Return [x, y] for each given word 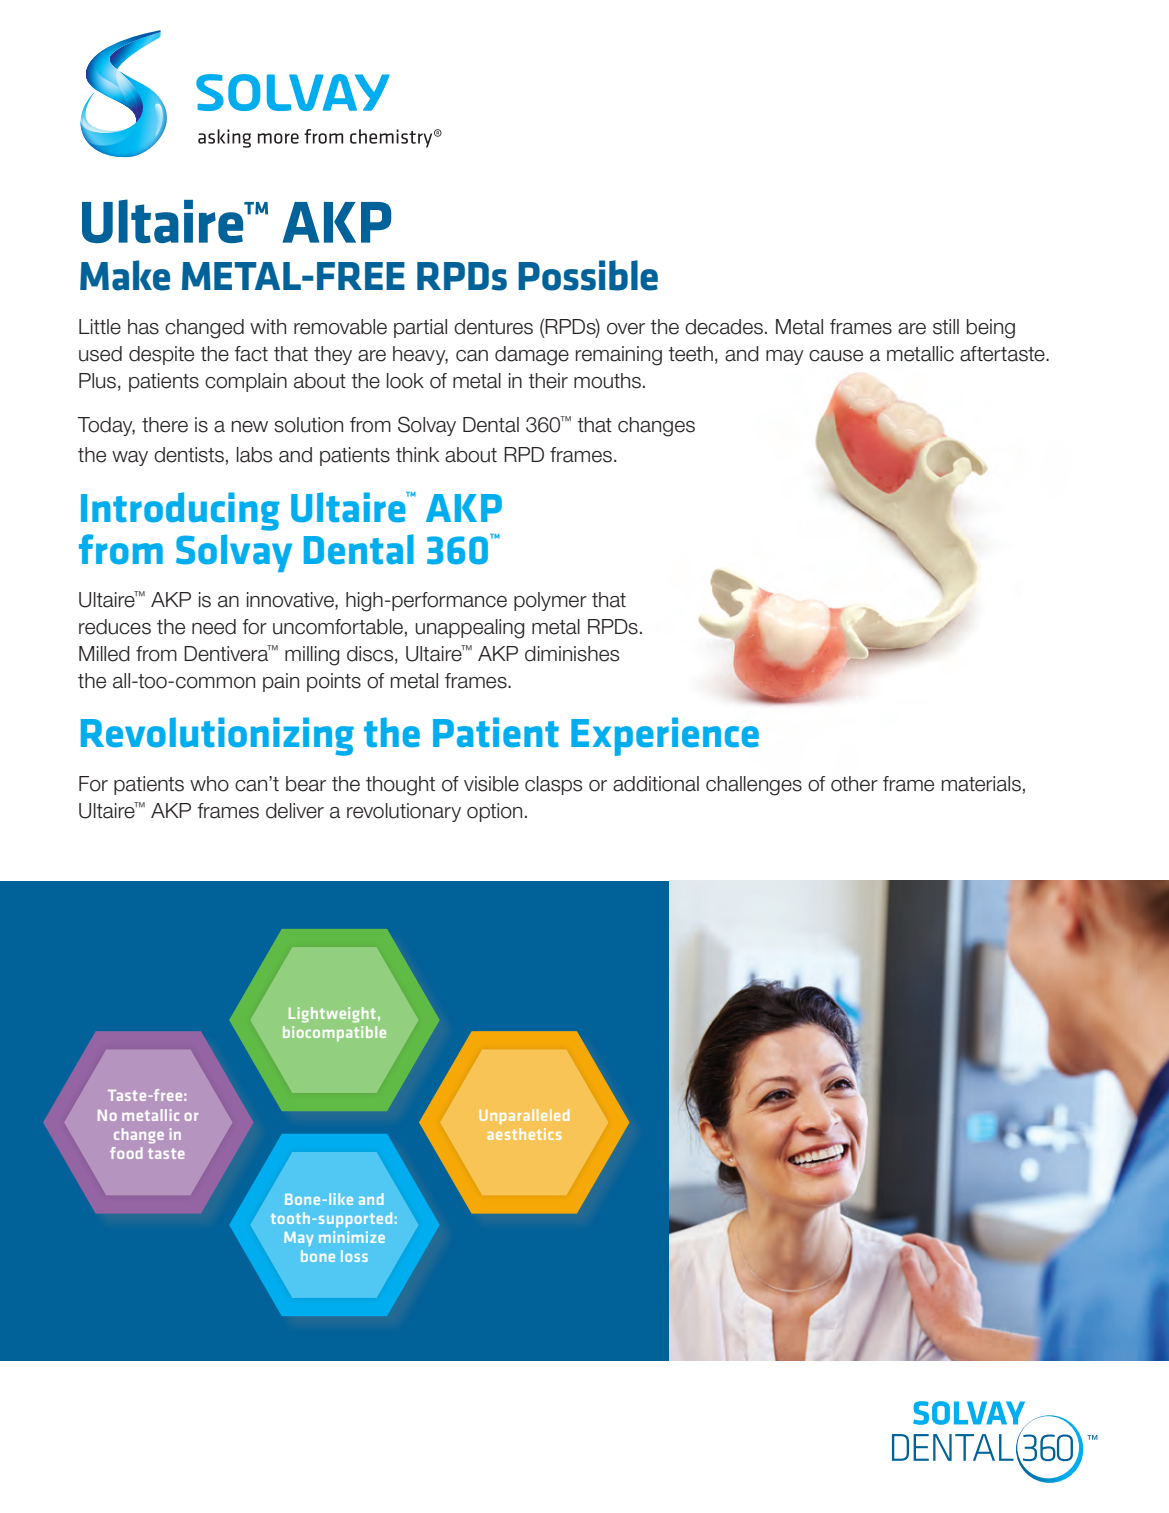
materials [981, 784]
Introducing [180, 511]
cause [836, 356]
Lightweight [332, 1015]
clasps [553, 785]
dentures [493, 327]
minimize [352, 1237]
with [268, 326]
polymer [550, 601]
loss [354, 1256]
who [209, 784]
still [946, 327]
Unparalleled [524, 1116]
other [854, 784]
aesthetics [524, 1134]
